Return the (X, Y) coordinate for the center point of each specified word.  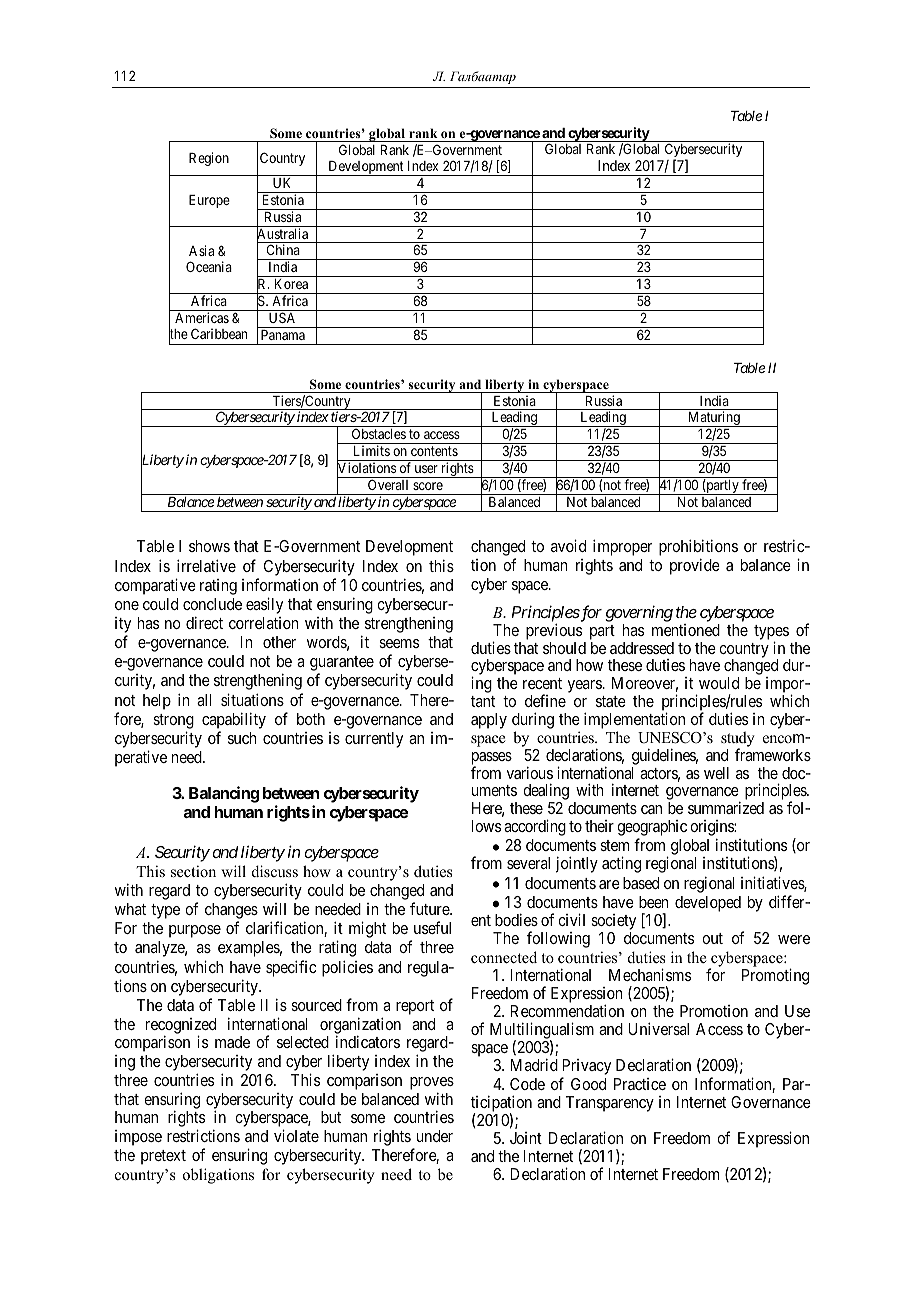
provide (695, 566)
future (430, 908)
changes (231, 912)
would (719, 683)
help (157, 702)
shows (209, 546)
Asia (201, 250)
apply (489, 721)
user (426, 469)
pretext (163, 1157)
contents (434, 451)
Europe (209, 201)
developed (708, 904)
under (435, 1136)
